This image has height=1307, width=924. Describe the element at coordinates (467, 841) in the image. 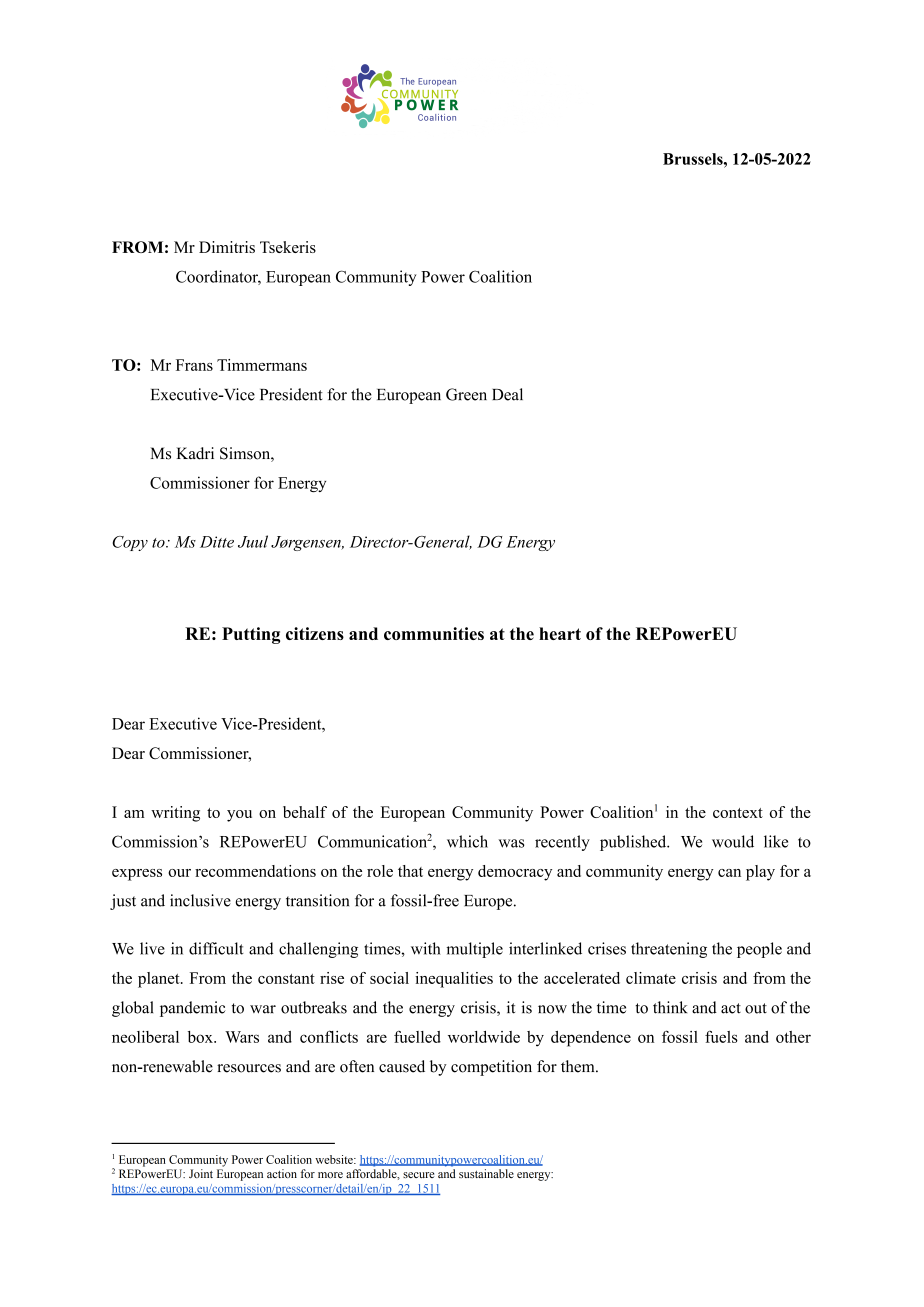

I see `which` at that location.
